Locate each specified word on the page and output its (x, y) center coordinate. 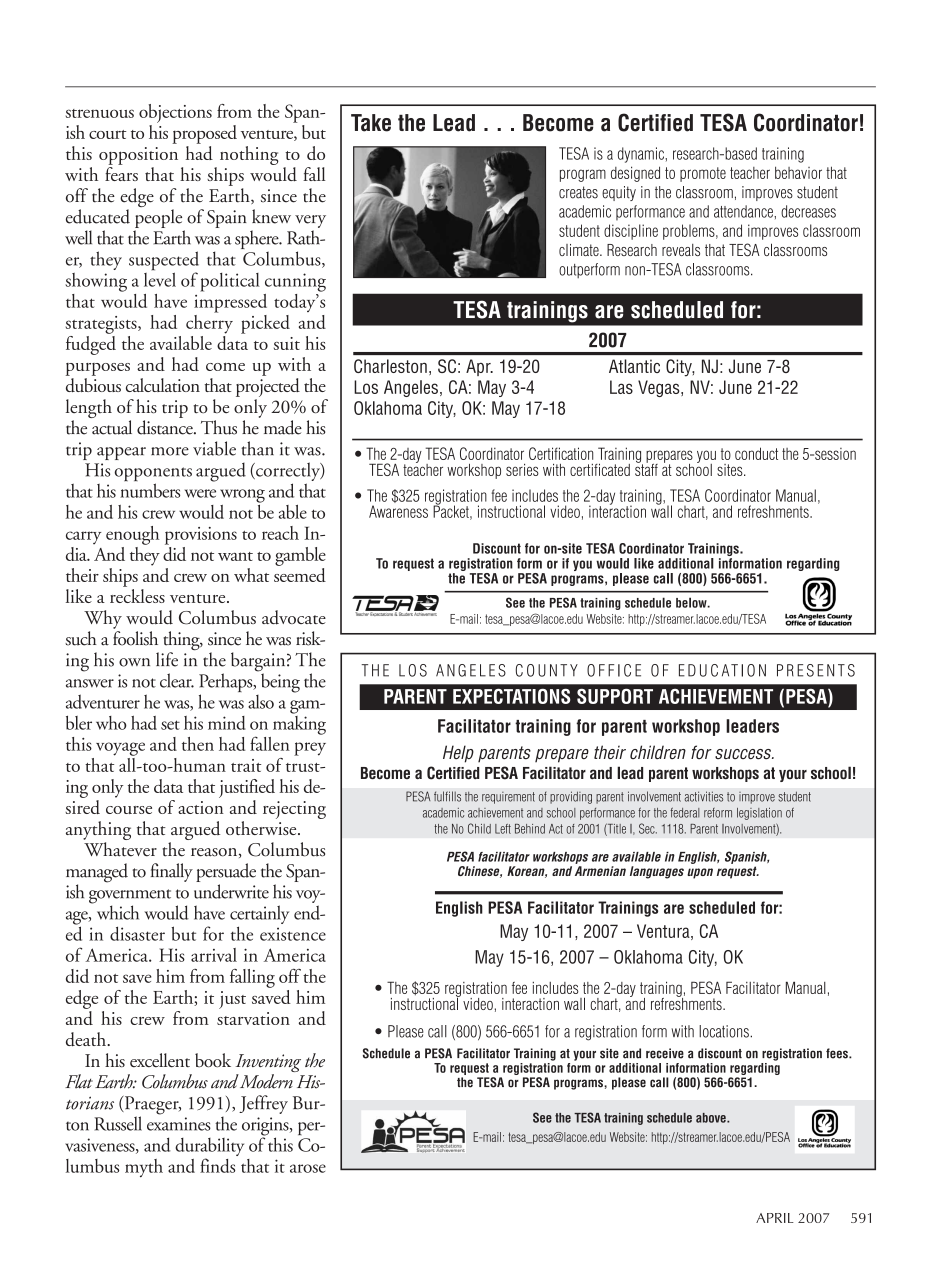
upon (700, 873)
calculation (163, 385)
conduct (756, 453)
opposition (138, 156)
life (167, 659)
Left (503, 829)
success (744, 754)
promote (703, 174)
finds (217, 1165)
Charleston (390, 366)
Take (371, 123)
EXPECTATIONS (512, 696)
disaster (137, 934)
